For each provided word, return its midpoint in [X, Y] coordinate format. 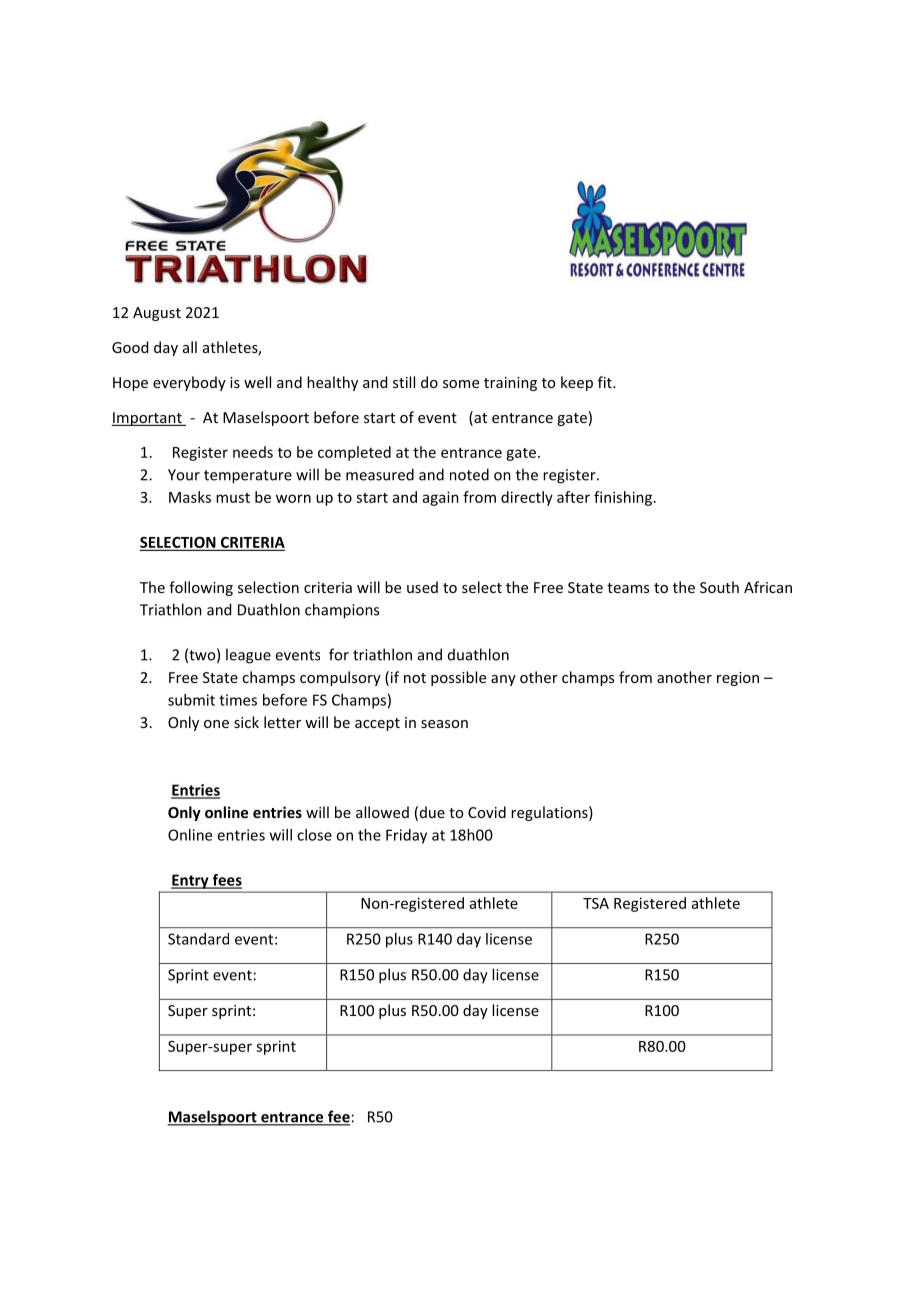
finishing [624, 498]
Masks [190, 497]
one [216, 724]
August [157, 314]
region [738, 679]
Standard [198, 939]
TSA [596, 903]
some [461, 384]
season [444, 724]
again [441, 498]
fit [606, 382]
